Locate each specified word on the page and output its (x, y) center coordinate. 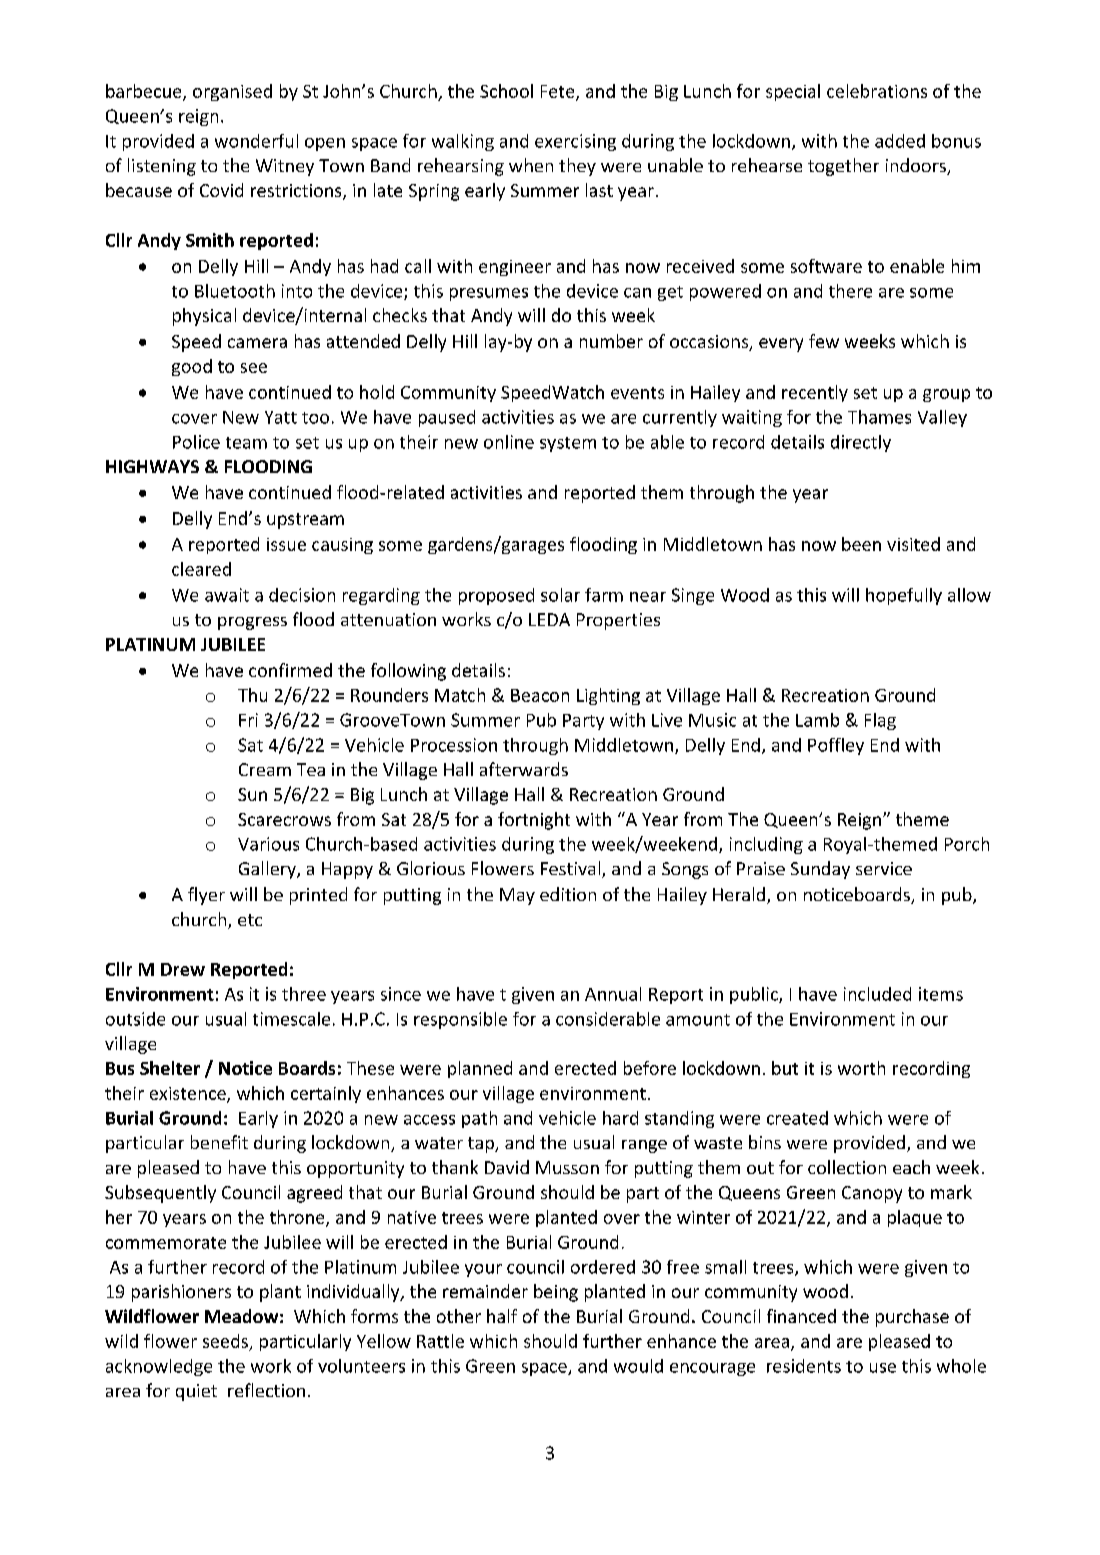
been (861, 544)
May (517, 896)
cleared (201, 569)
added (900, 141)
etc (250, 920)
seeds (225, 1341)
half (502, 1316)
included (877, 994)
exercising (575, 142)
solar (560, 595)
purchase (912, 1318)
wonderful (256, 141)
